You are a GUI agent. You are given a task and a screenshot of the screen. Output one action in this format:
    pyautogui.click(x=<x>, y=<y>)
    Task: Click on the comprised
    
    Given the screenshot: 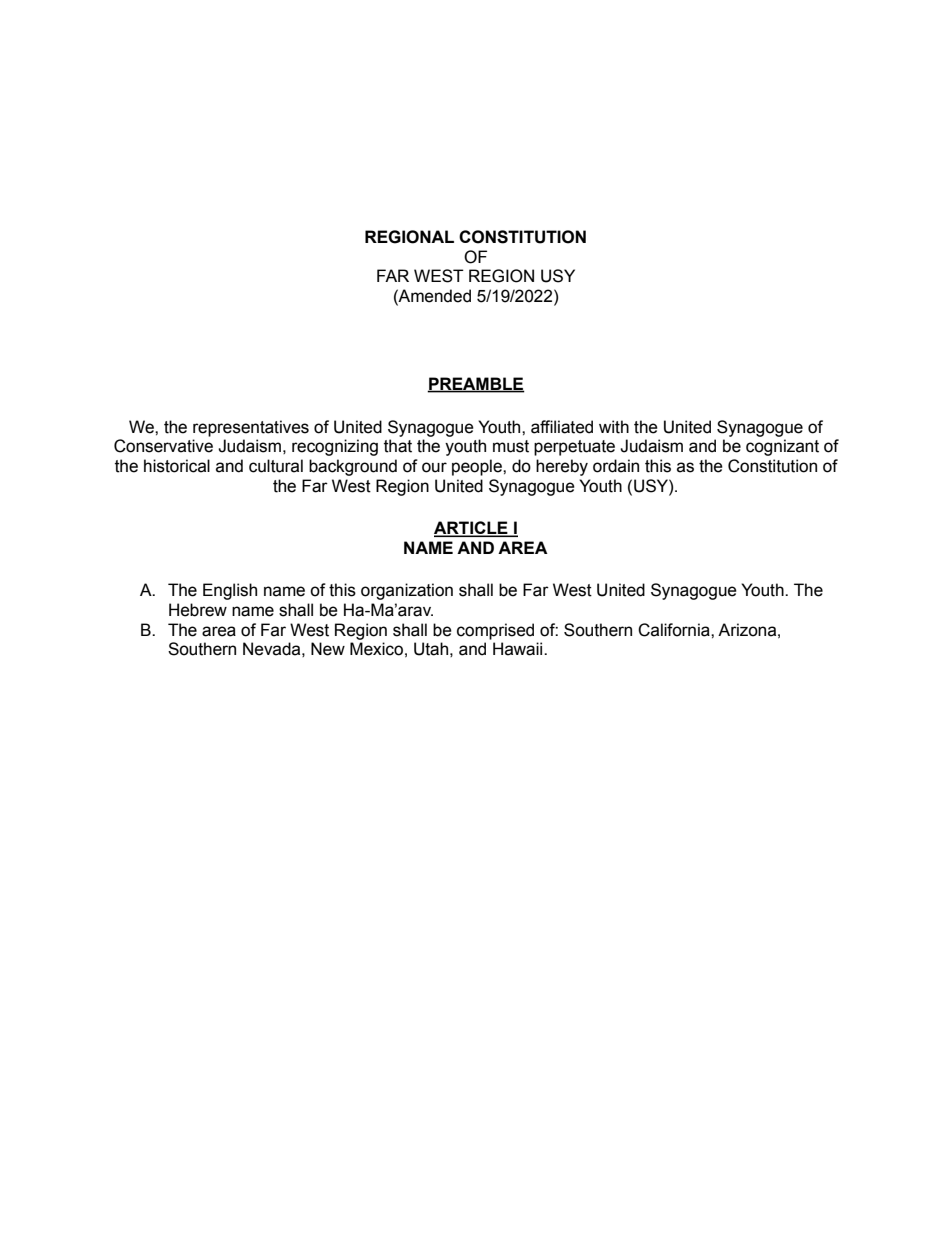 What is the action you would take?
    pyautogui.click(x=495, y=631)
